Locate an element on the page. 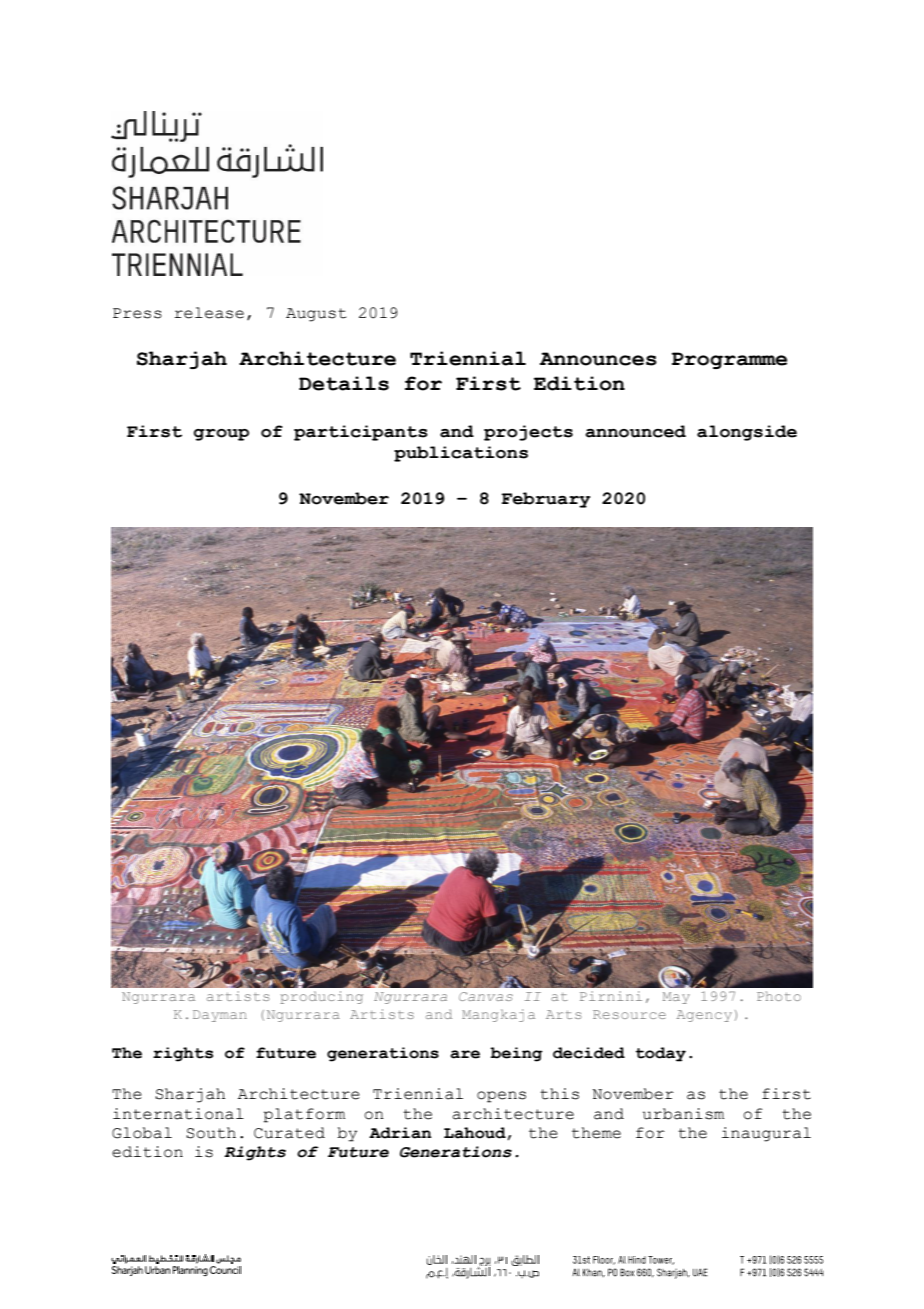 The width and height of the document is (924, 1309). February is located at coordinates (545, 500).
